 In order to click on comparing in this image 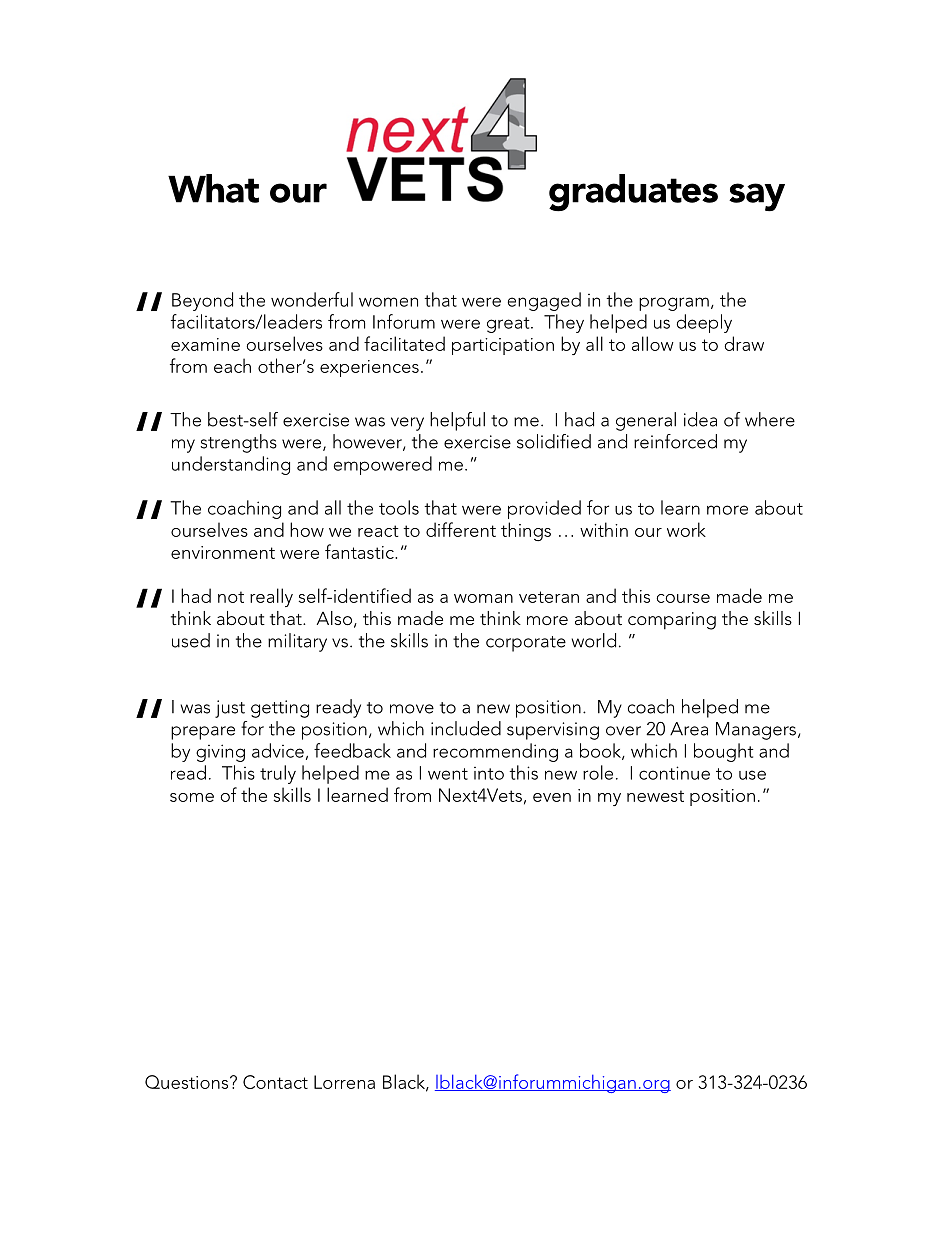, I will do `click(672, 621)`.
